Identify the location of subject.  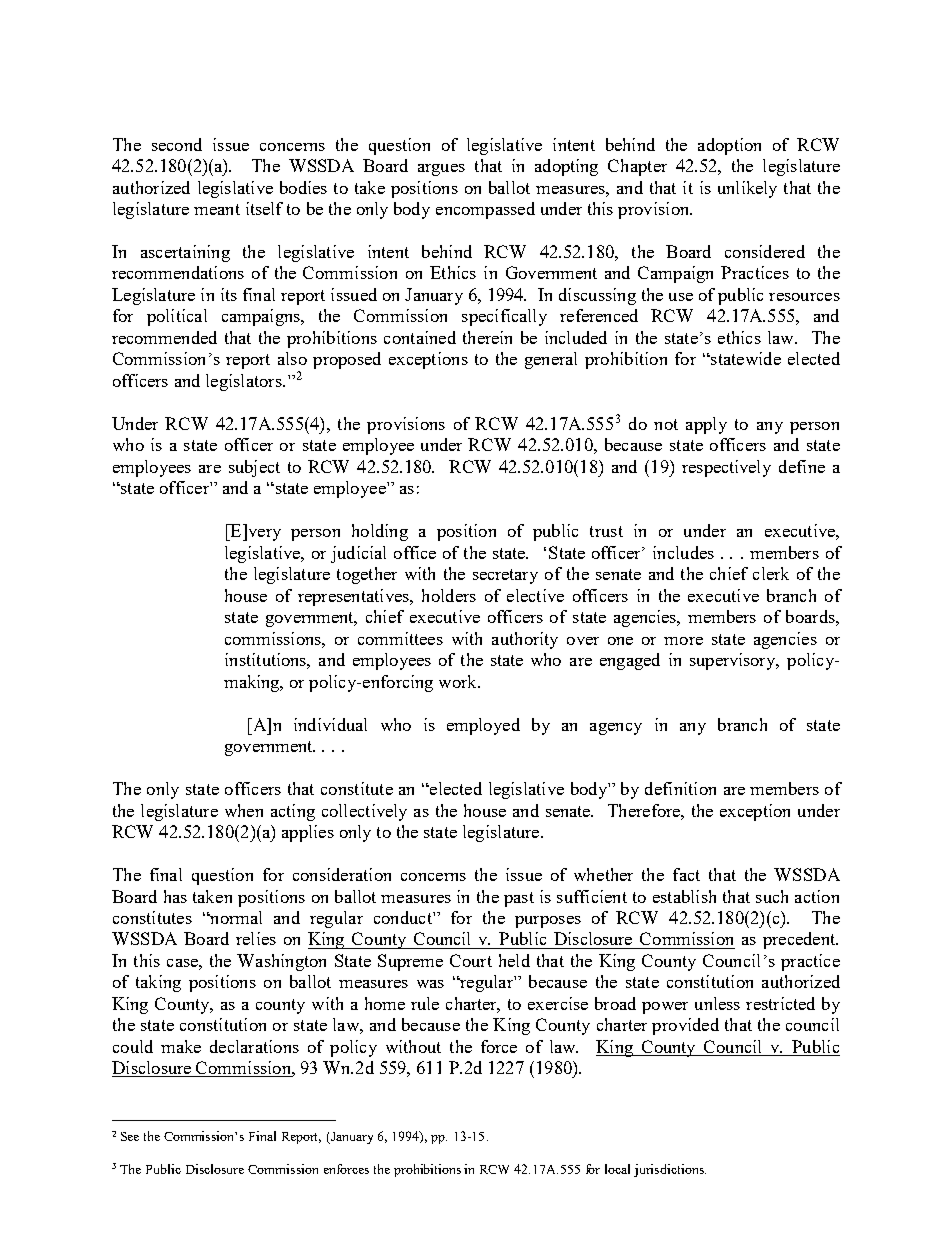
(254, 468).
